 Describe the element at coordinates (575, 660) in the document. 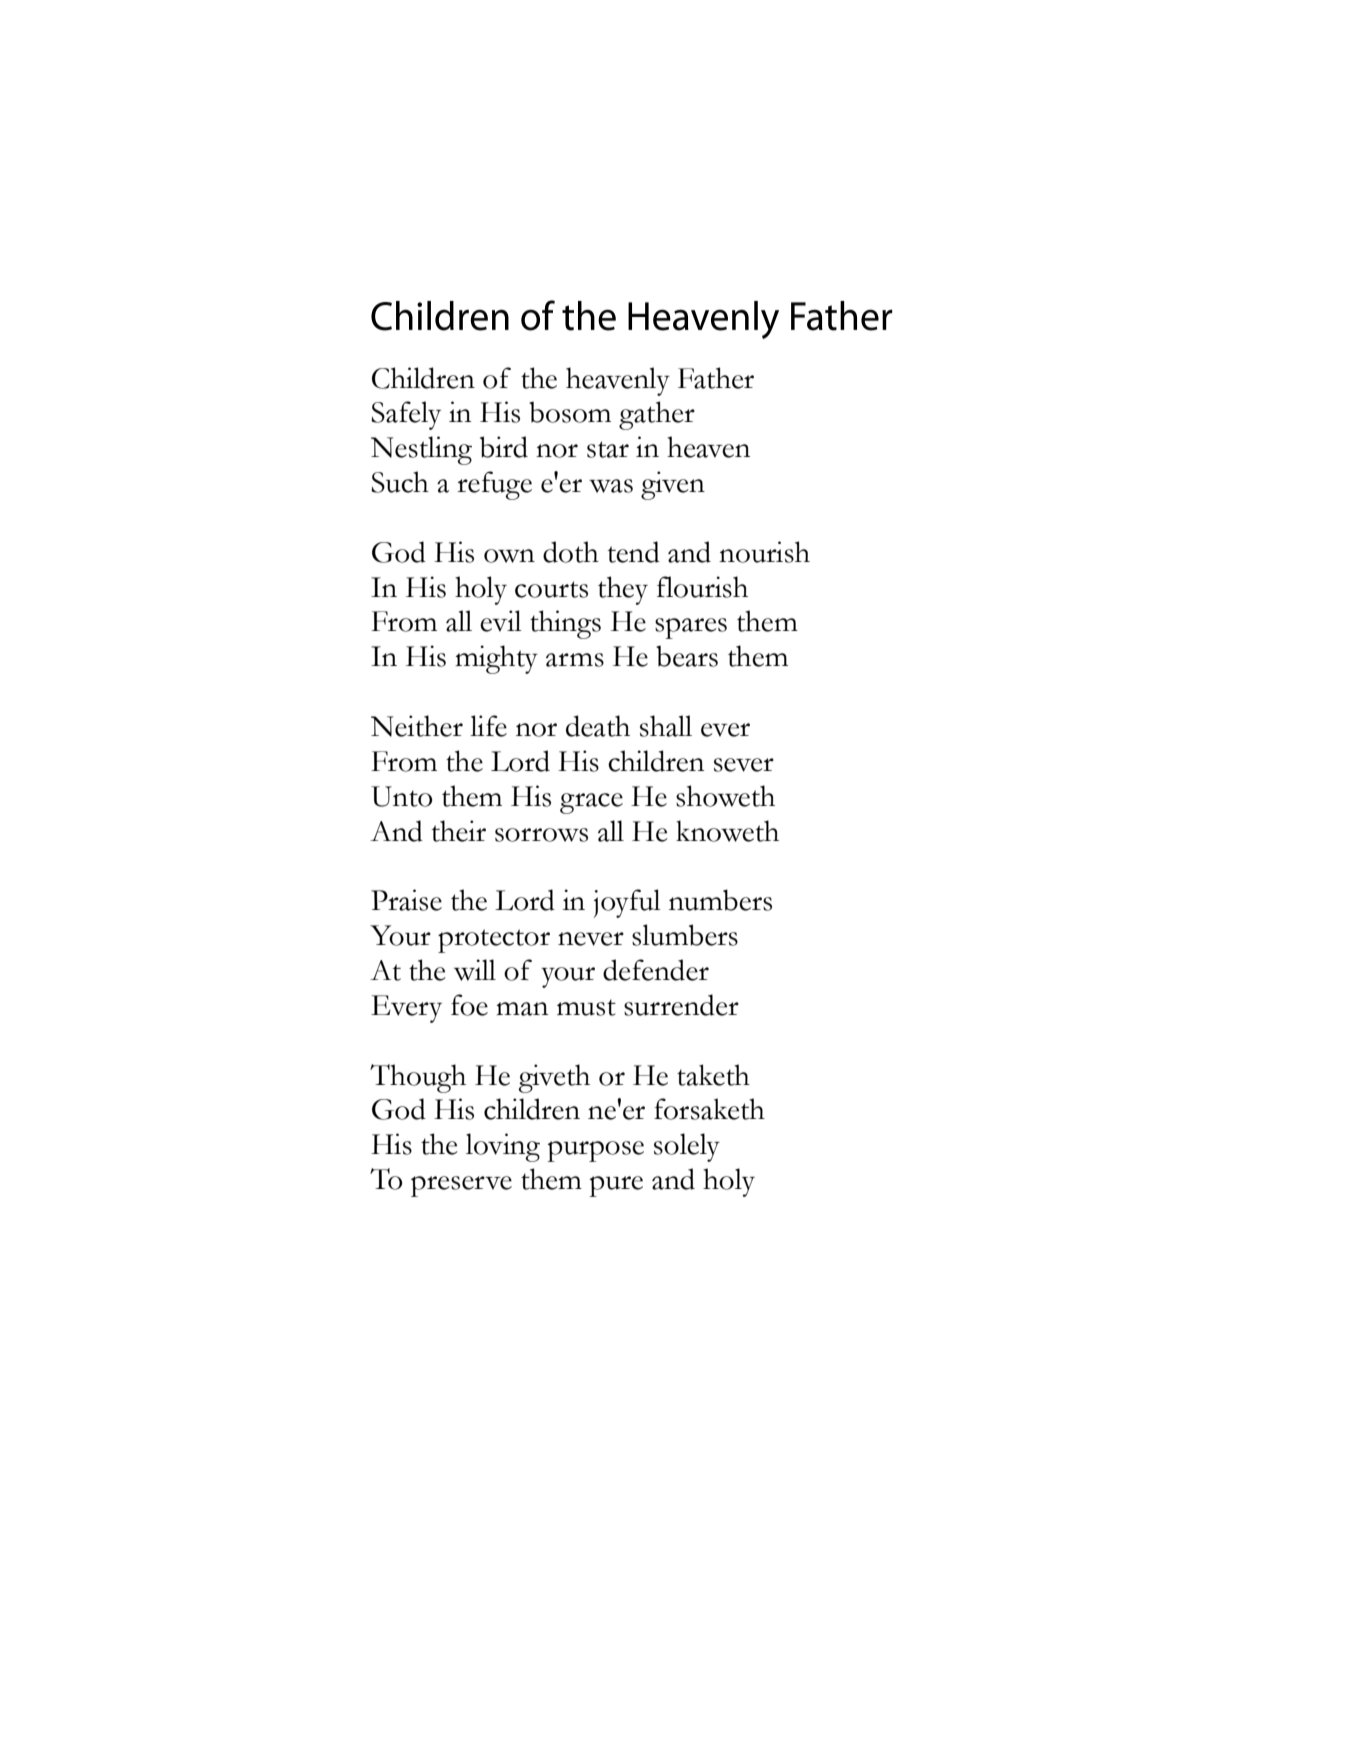

I see `arms` at that location.
